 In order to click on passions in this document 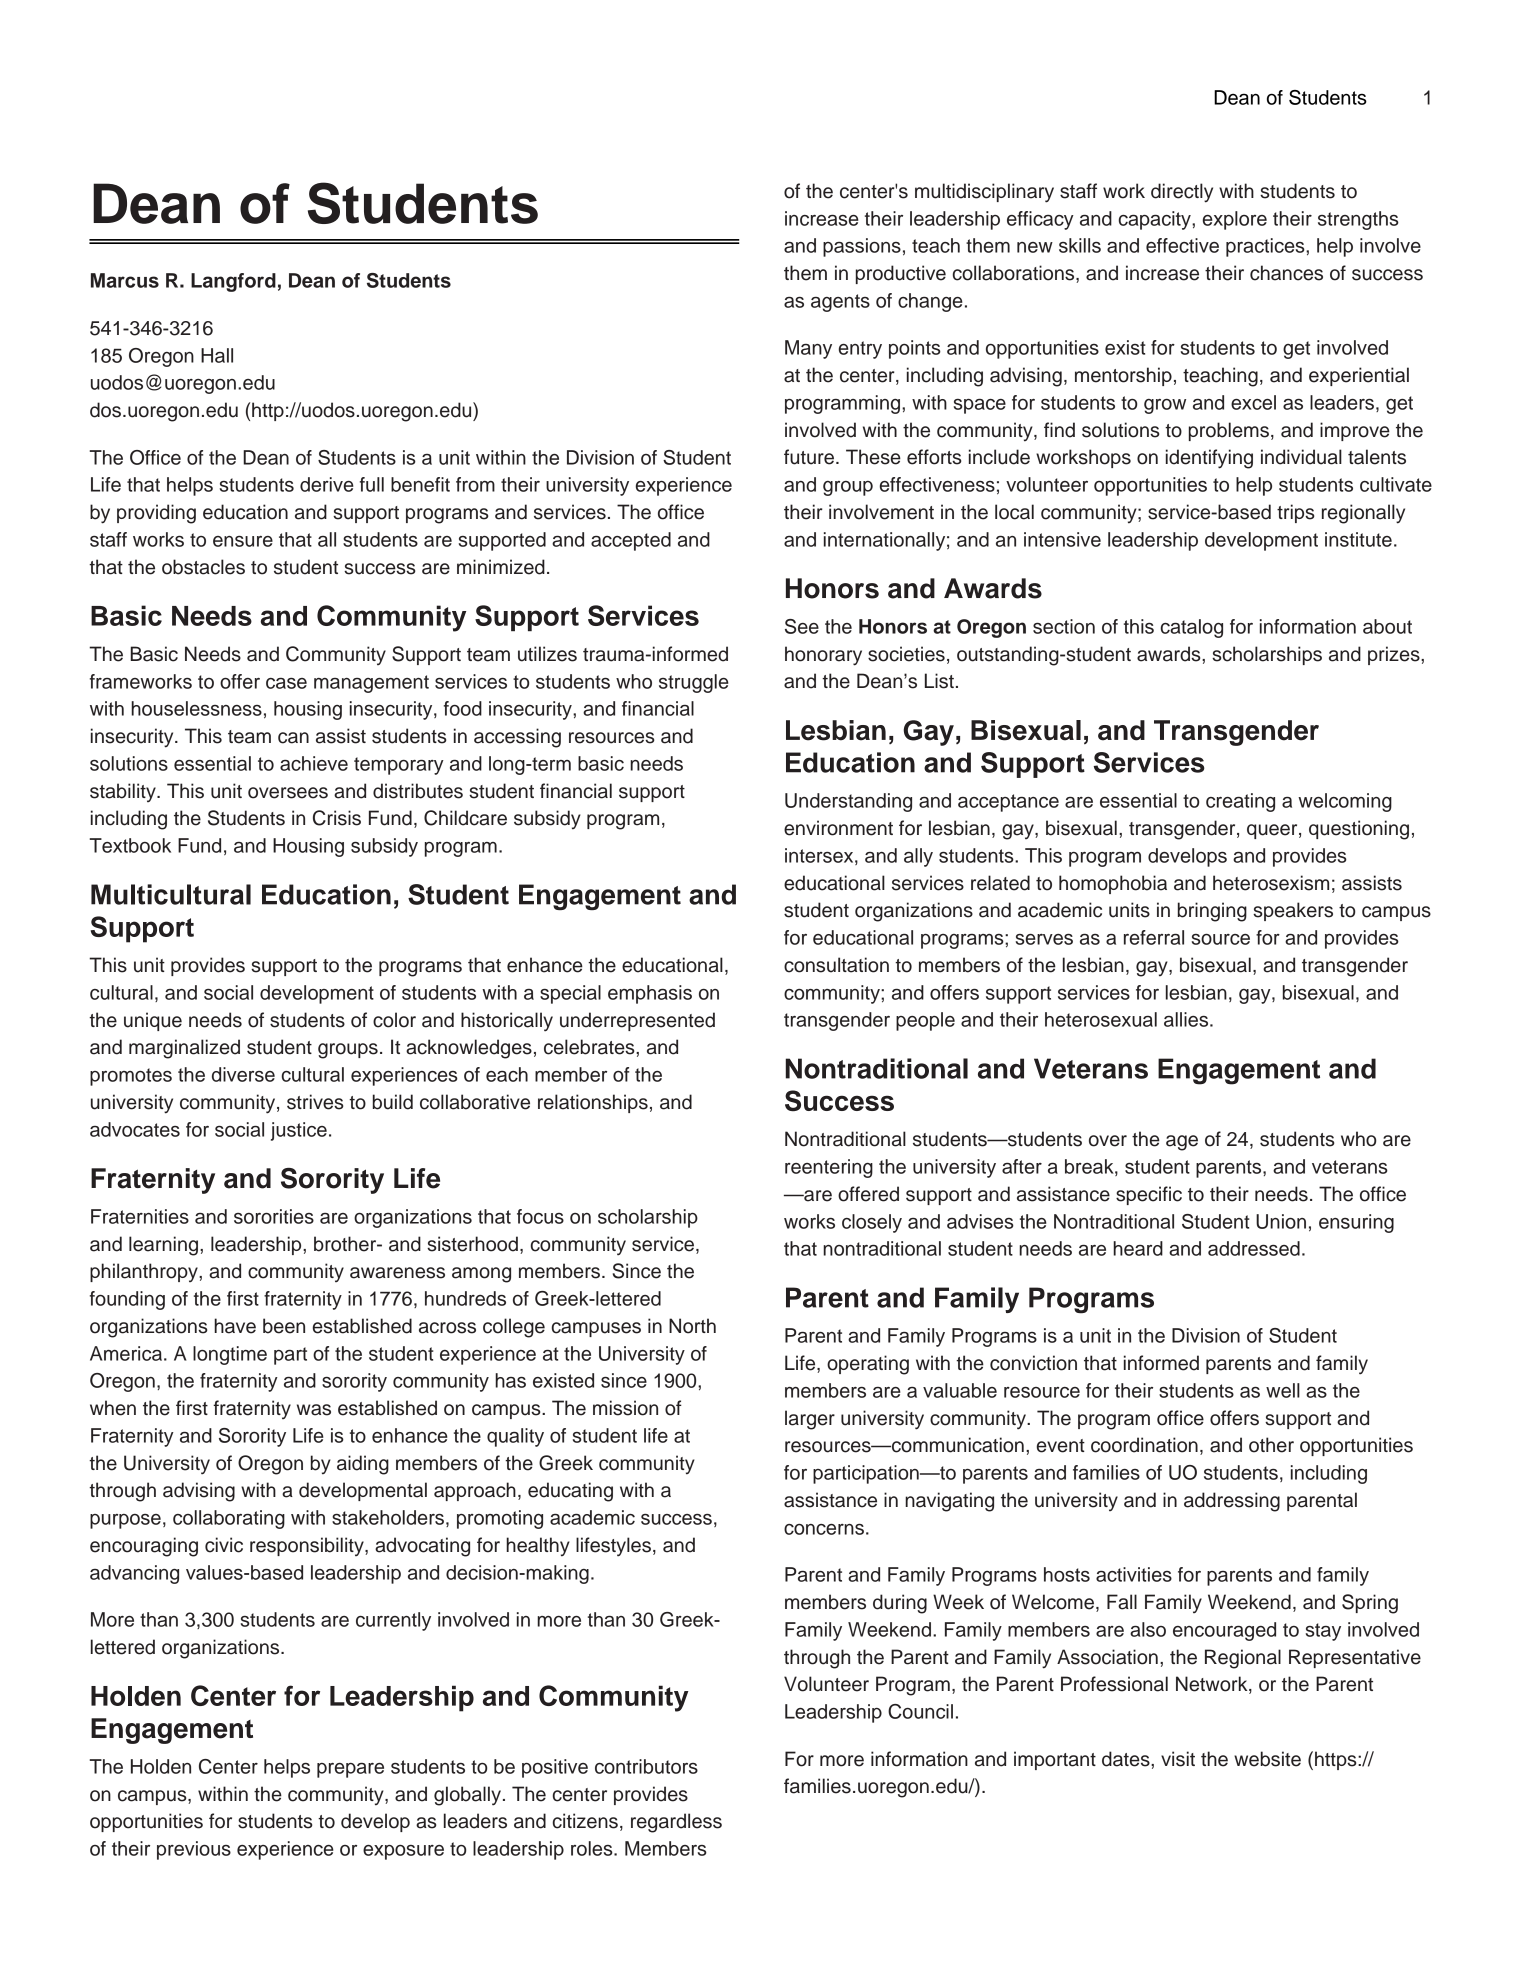, I will do `click(862, 247)`.
